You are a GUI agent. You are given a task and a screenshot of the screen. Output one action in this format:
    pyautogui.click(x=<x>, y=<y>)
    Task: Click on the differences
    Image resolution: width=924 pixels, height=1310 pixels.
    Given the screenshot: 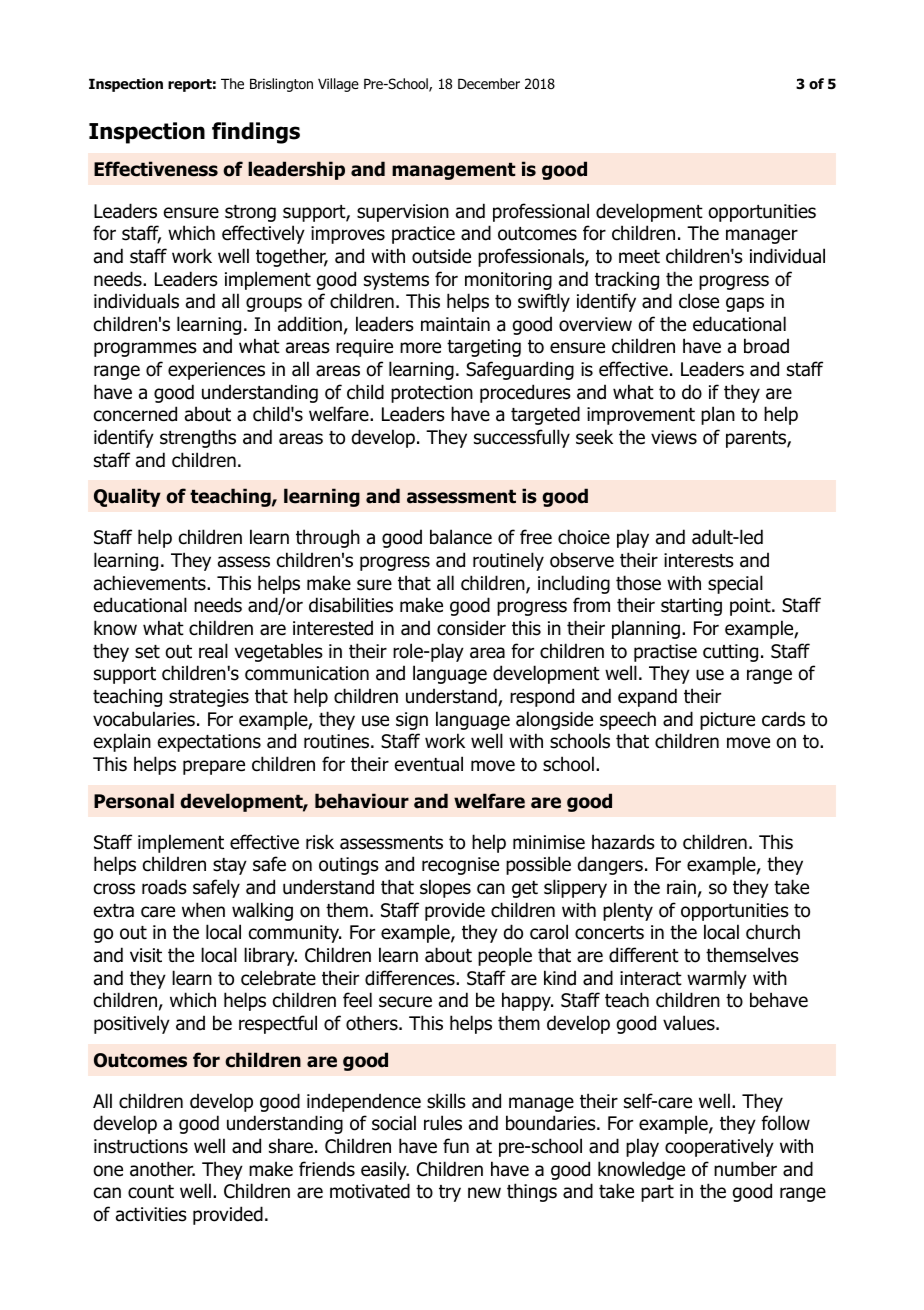 What is the action you would take?
    pyautogui.click(x=411, y=978)
